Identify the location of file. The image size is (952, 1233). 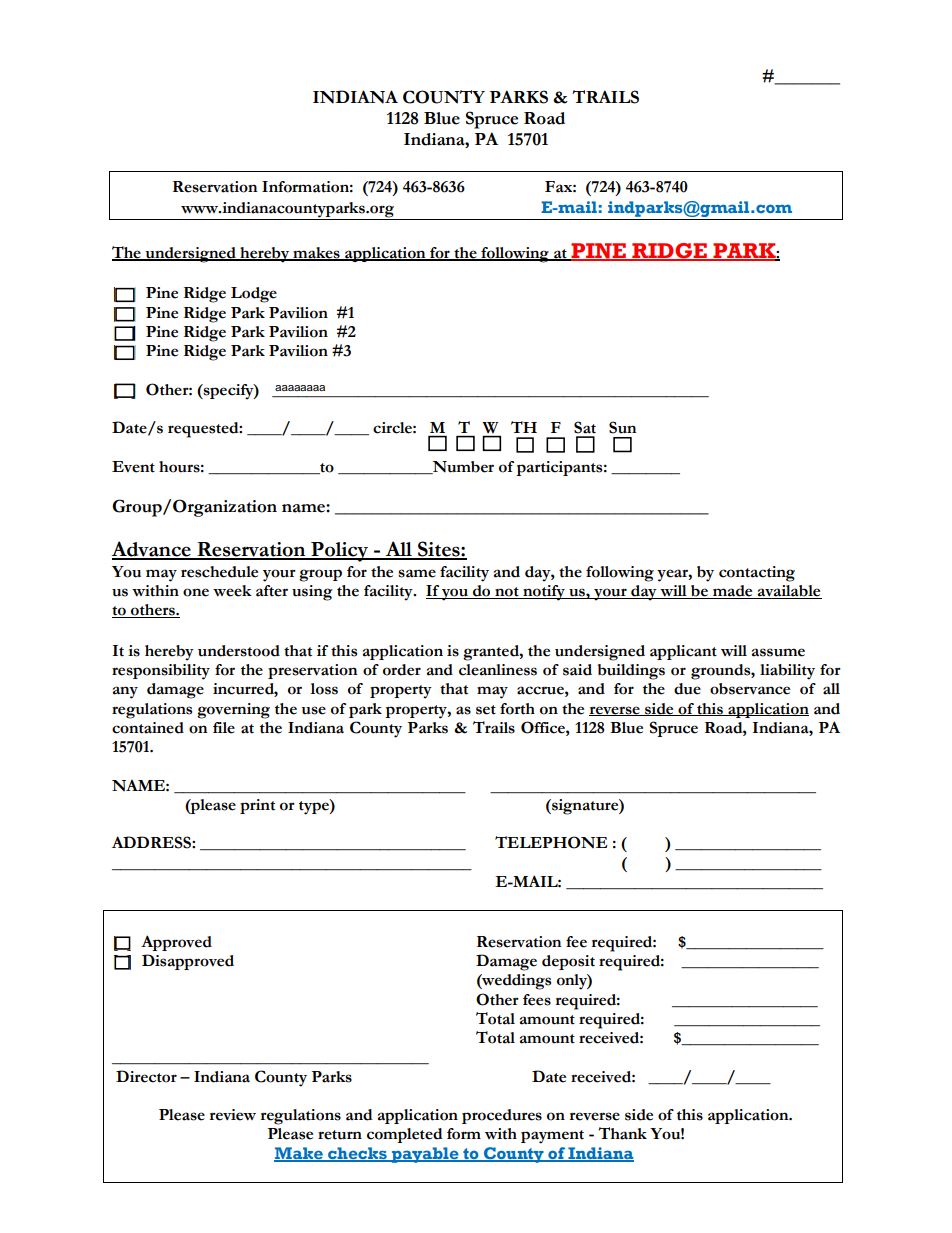
(224, 728).
